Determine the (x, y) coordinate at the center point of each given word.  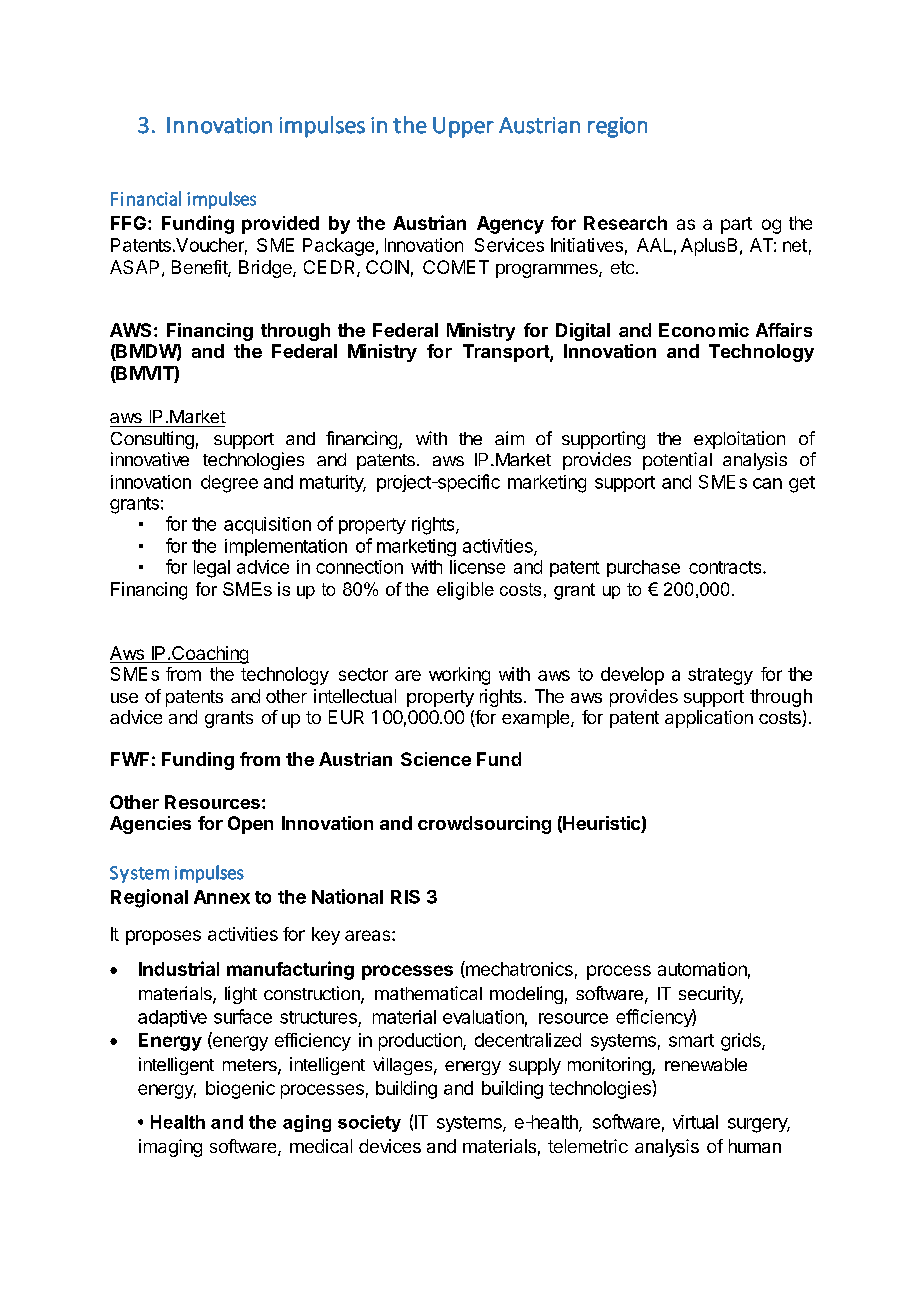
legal (212, 569)
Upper (463, 127)
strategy (720, 676)
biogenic (240, 1090)
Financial (146, 198)
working (459, 676)
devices (390, 1146)
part (736, 225)
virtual (695, 1122)
